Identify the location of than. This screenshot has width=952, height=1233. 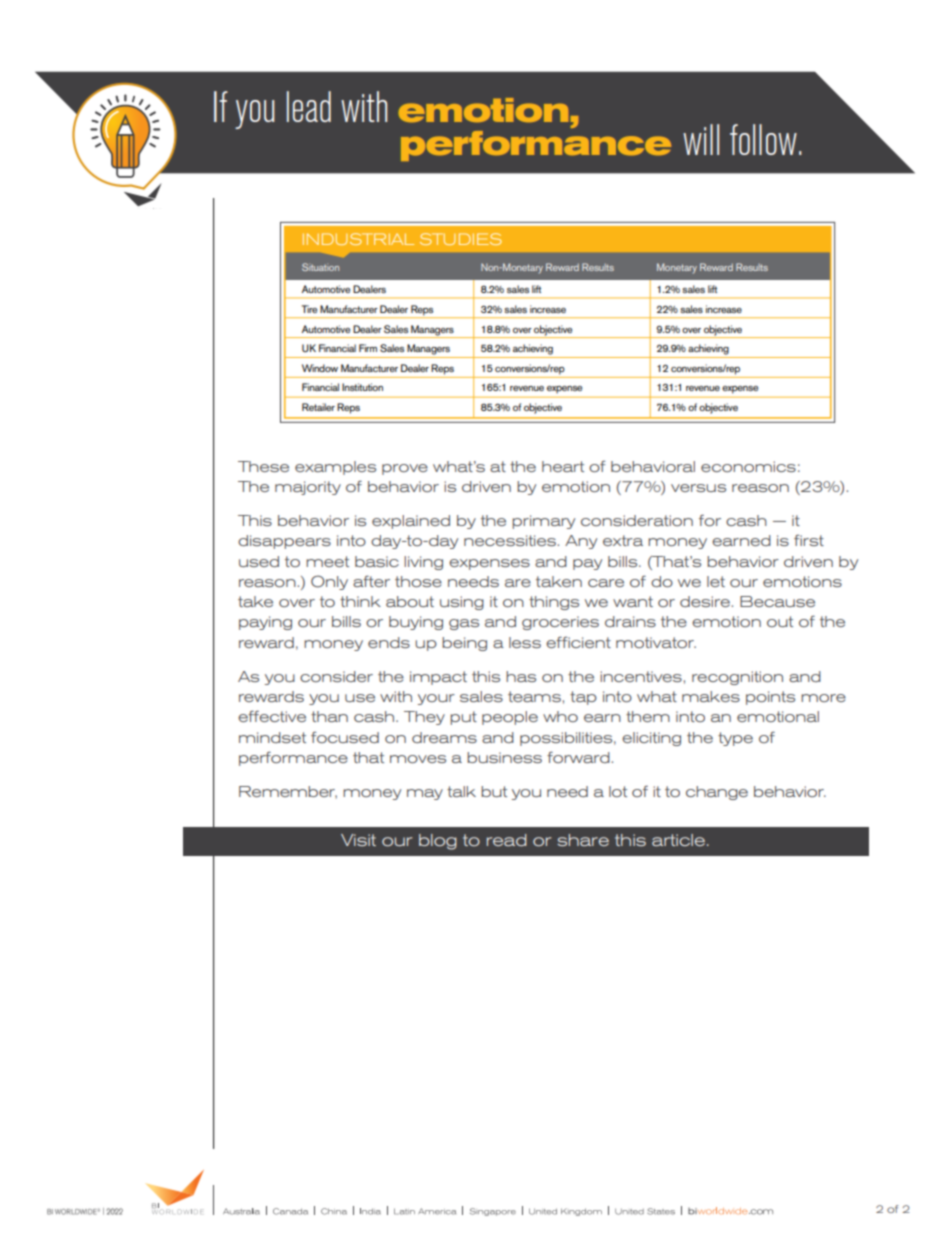
(329, 716).
